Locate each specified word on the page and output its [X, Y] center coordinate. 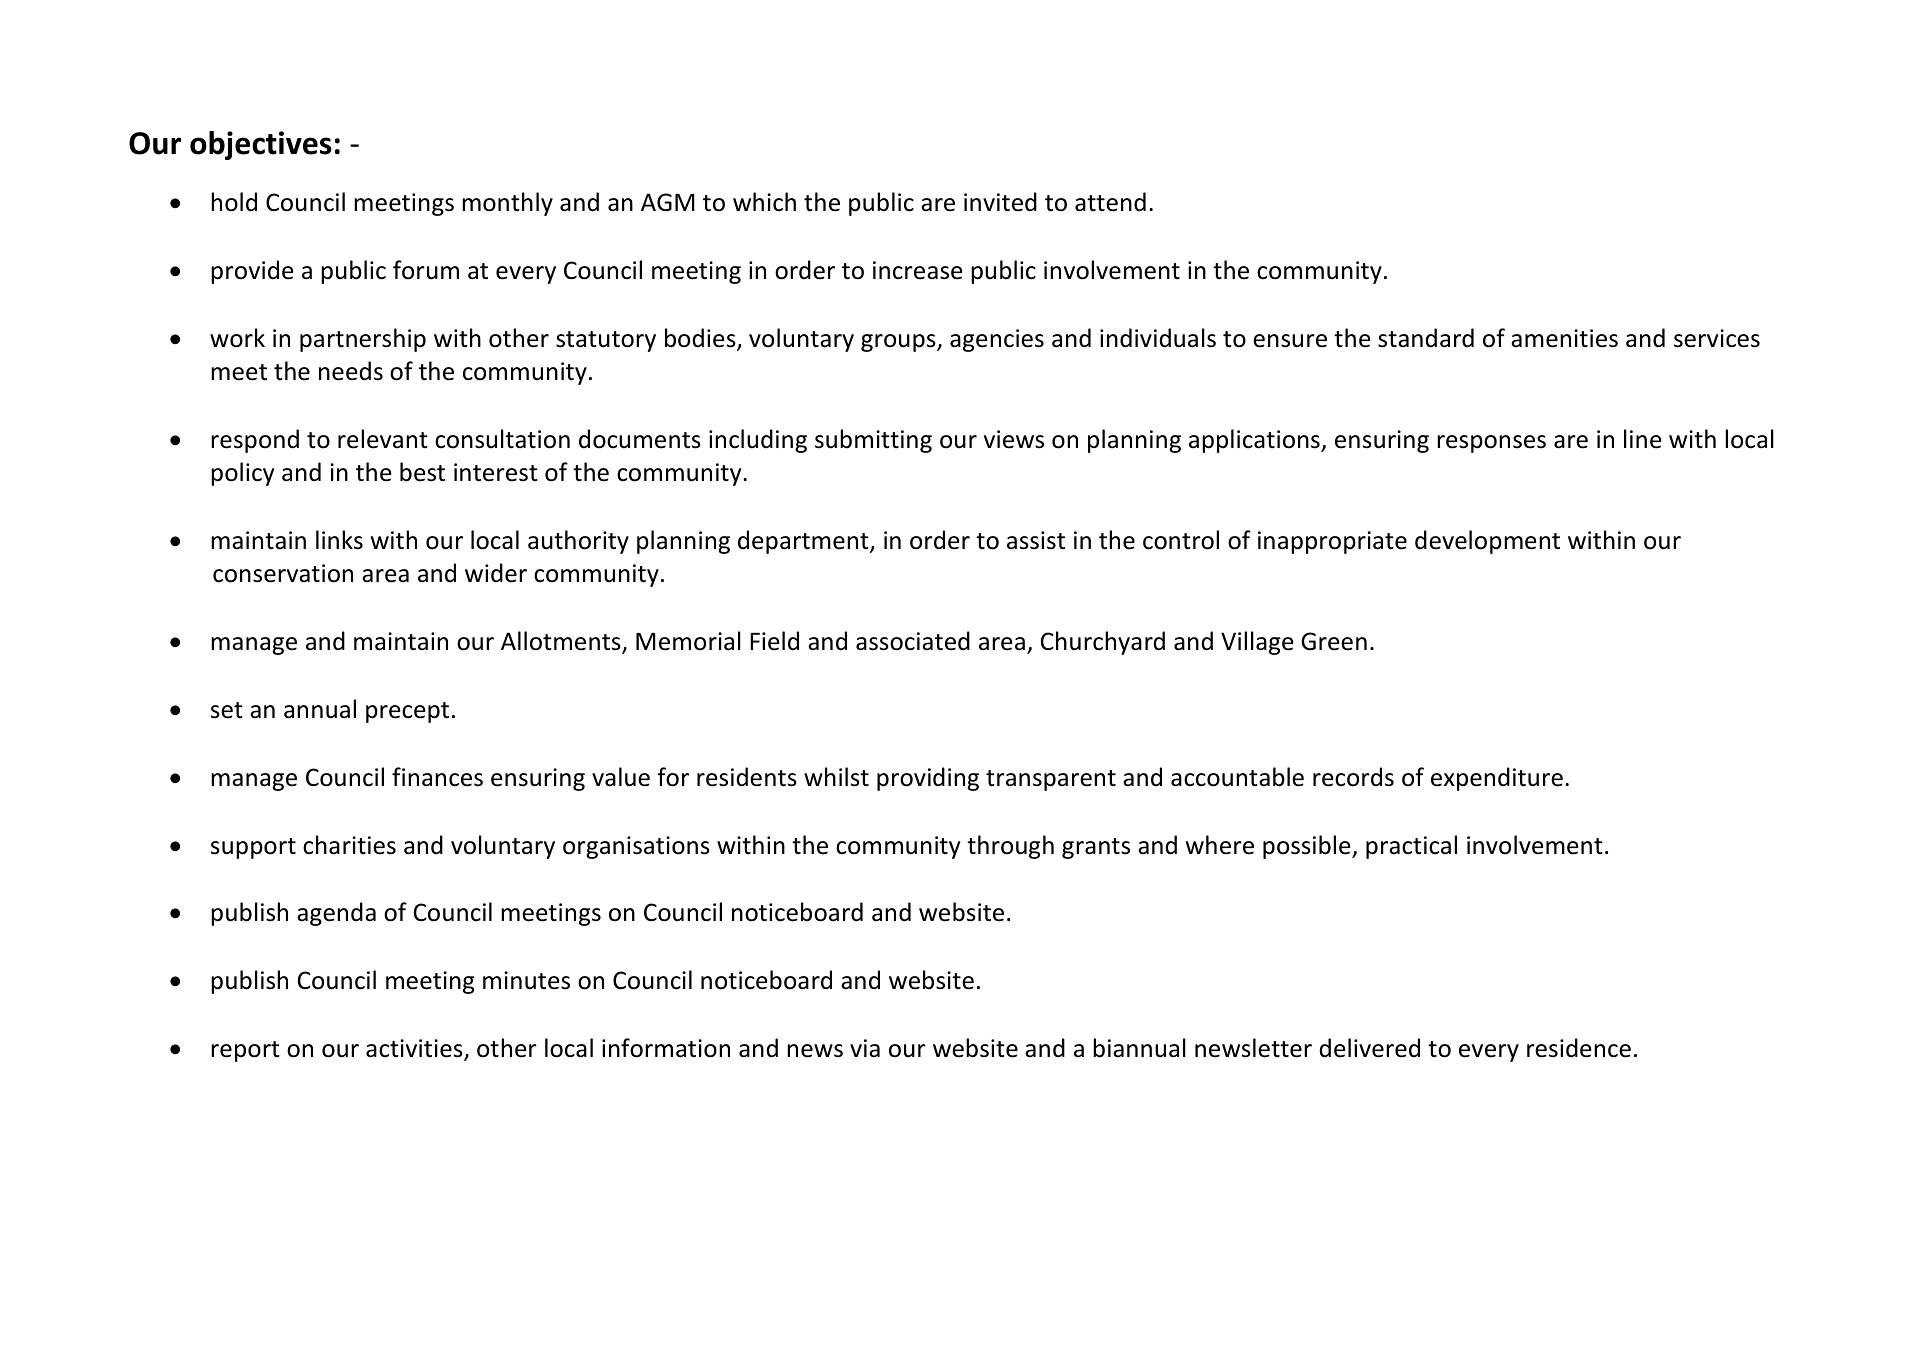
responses [1491, 444]
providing [928, 779]
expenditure [1497, 779]
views [1014, 439]
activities [415, 1049]
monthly [507, 204]
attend [1110, 202]
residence [1579, 1048]
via [865, 1048]
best [422, 472]
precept [407, 712]
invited [1000, 202]
